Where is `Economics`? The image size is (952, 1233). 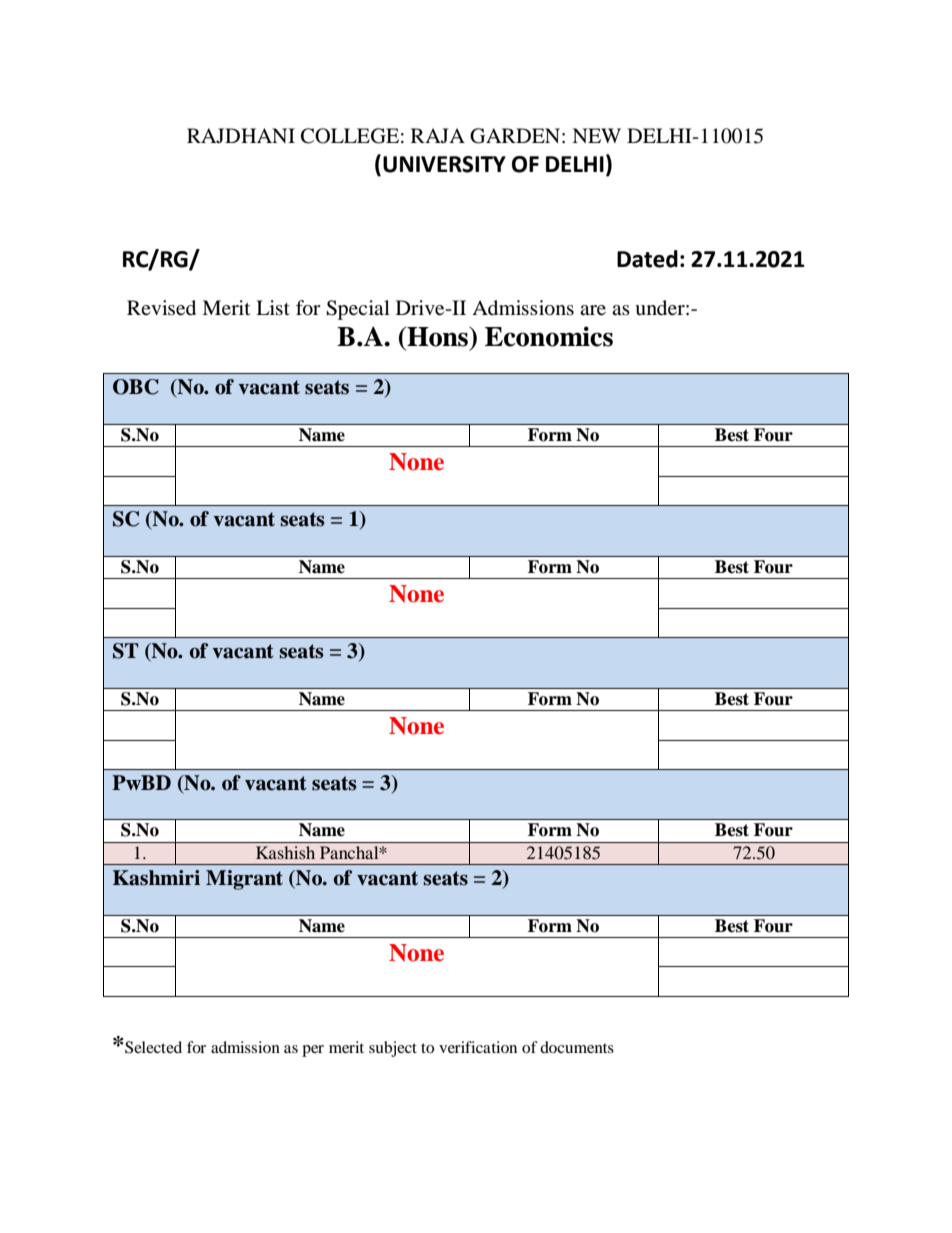
Economics is located at coordinates (549, 336).
